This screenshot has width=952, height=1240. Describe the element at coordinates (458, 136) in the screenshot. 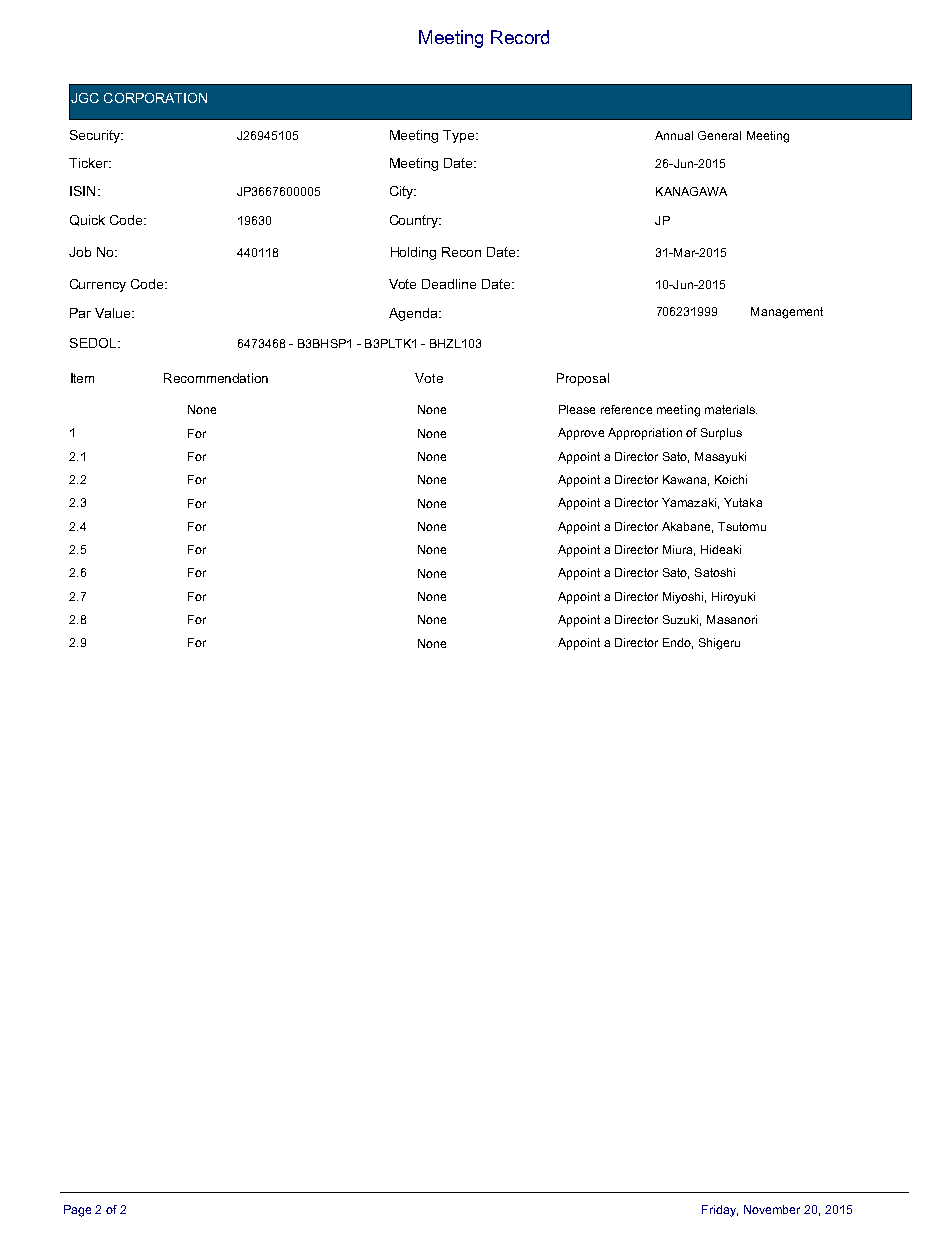

I see `Type` at that location.
